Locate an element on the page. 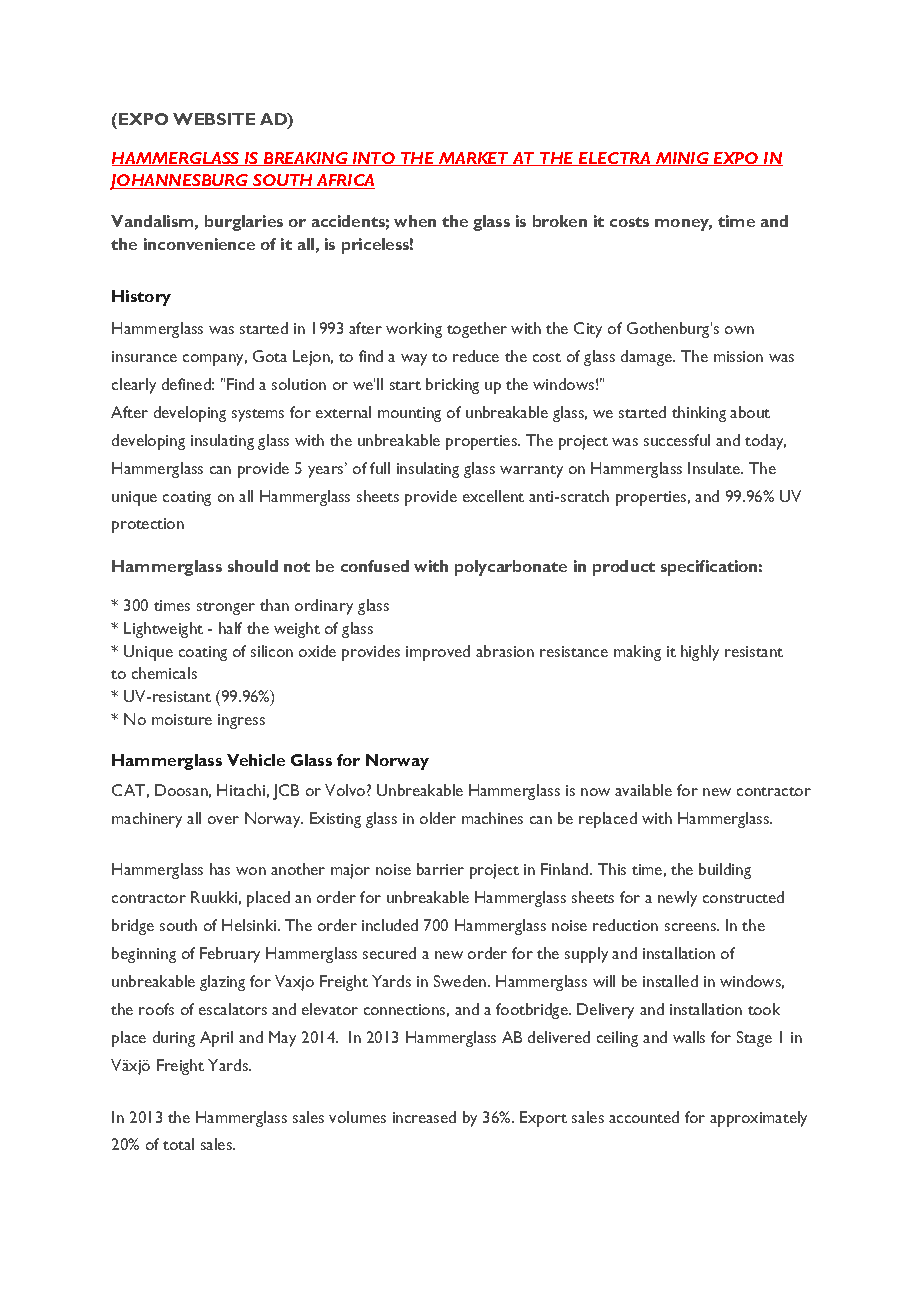 Image resolution: width=924 pixels, height=1308 pixels. WEBSITE is located at coordinates (214, 119).
